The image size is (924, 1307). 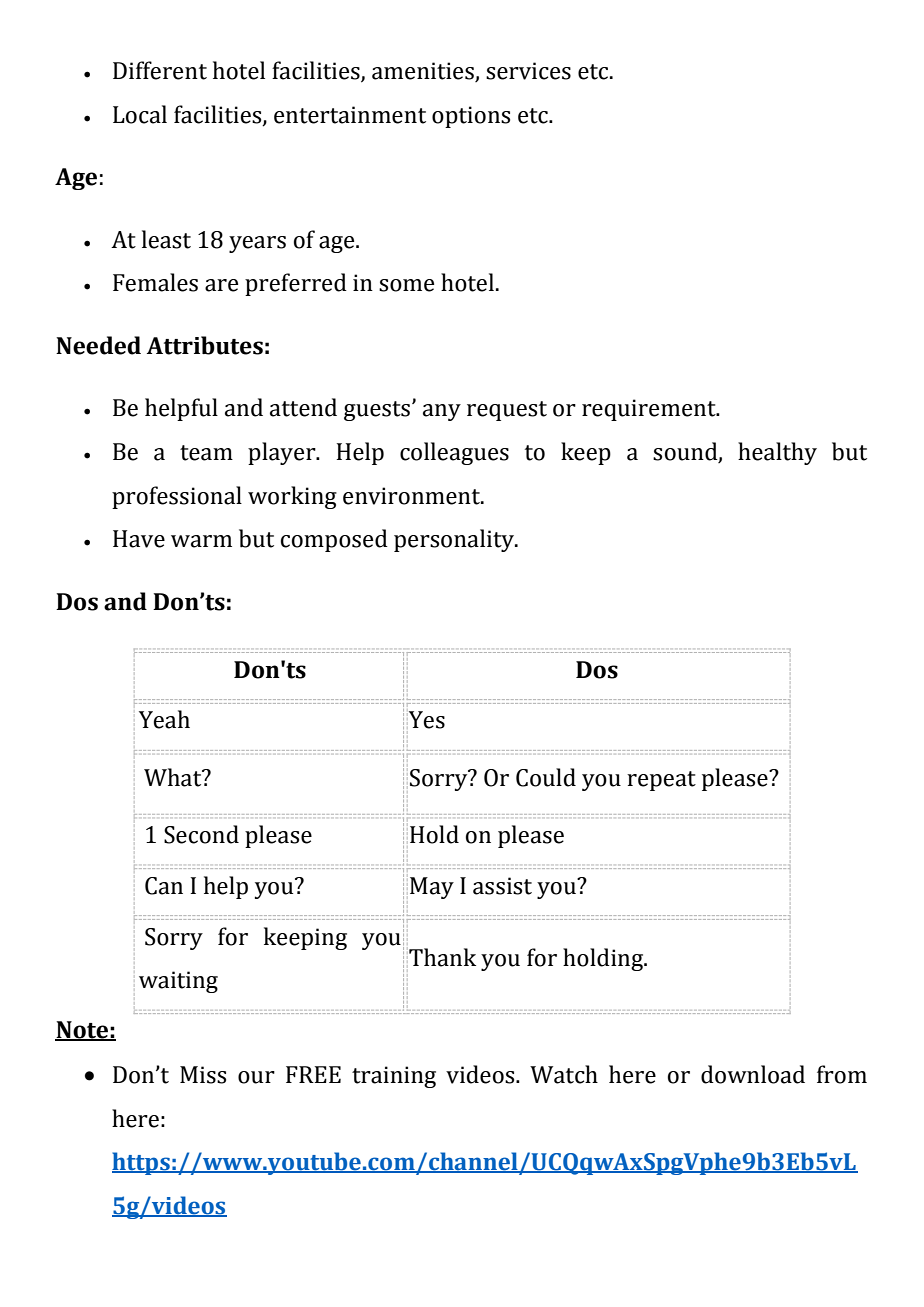 I want to click on Yes, so click(x=427, y=720).
